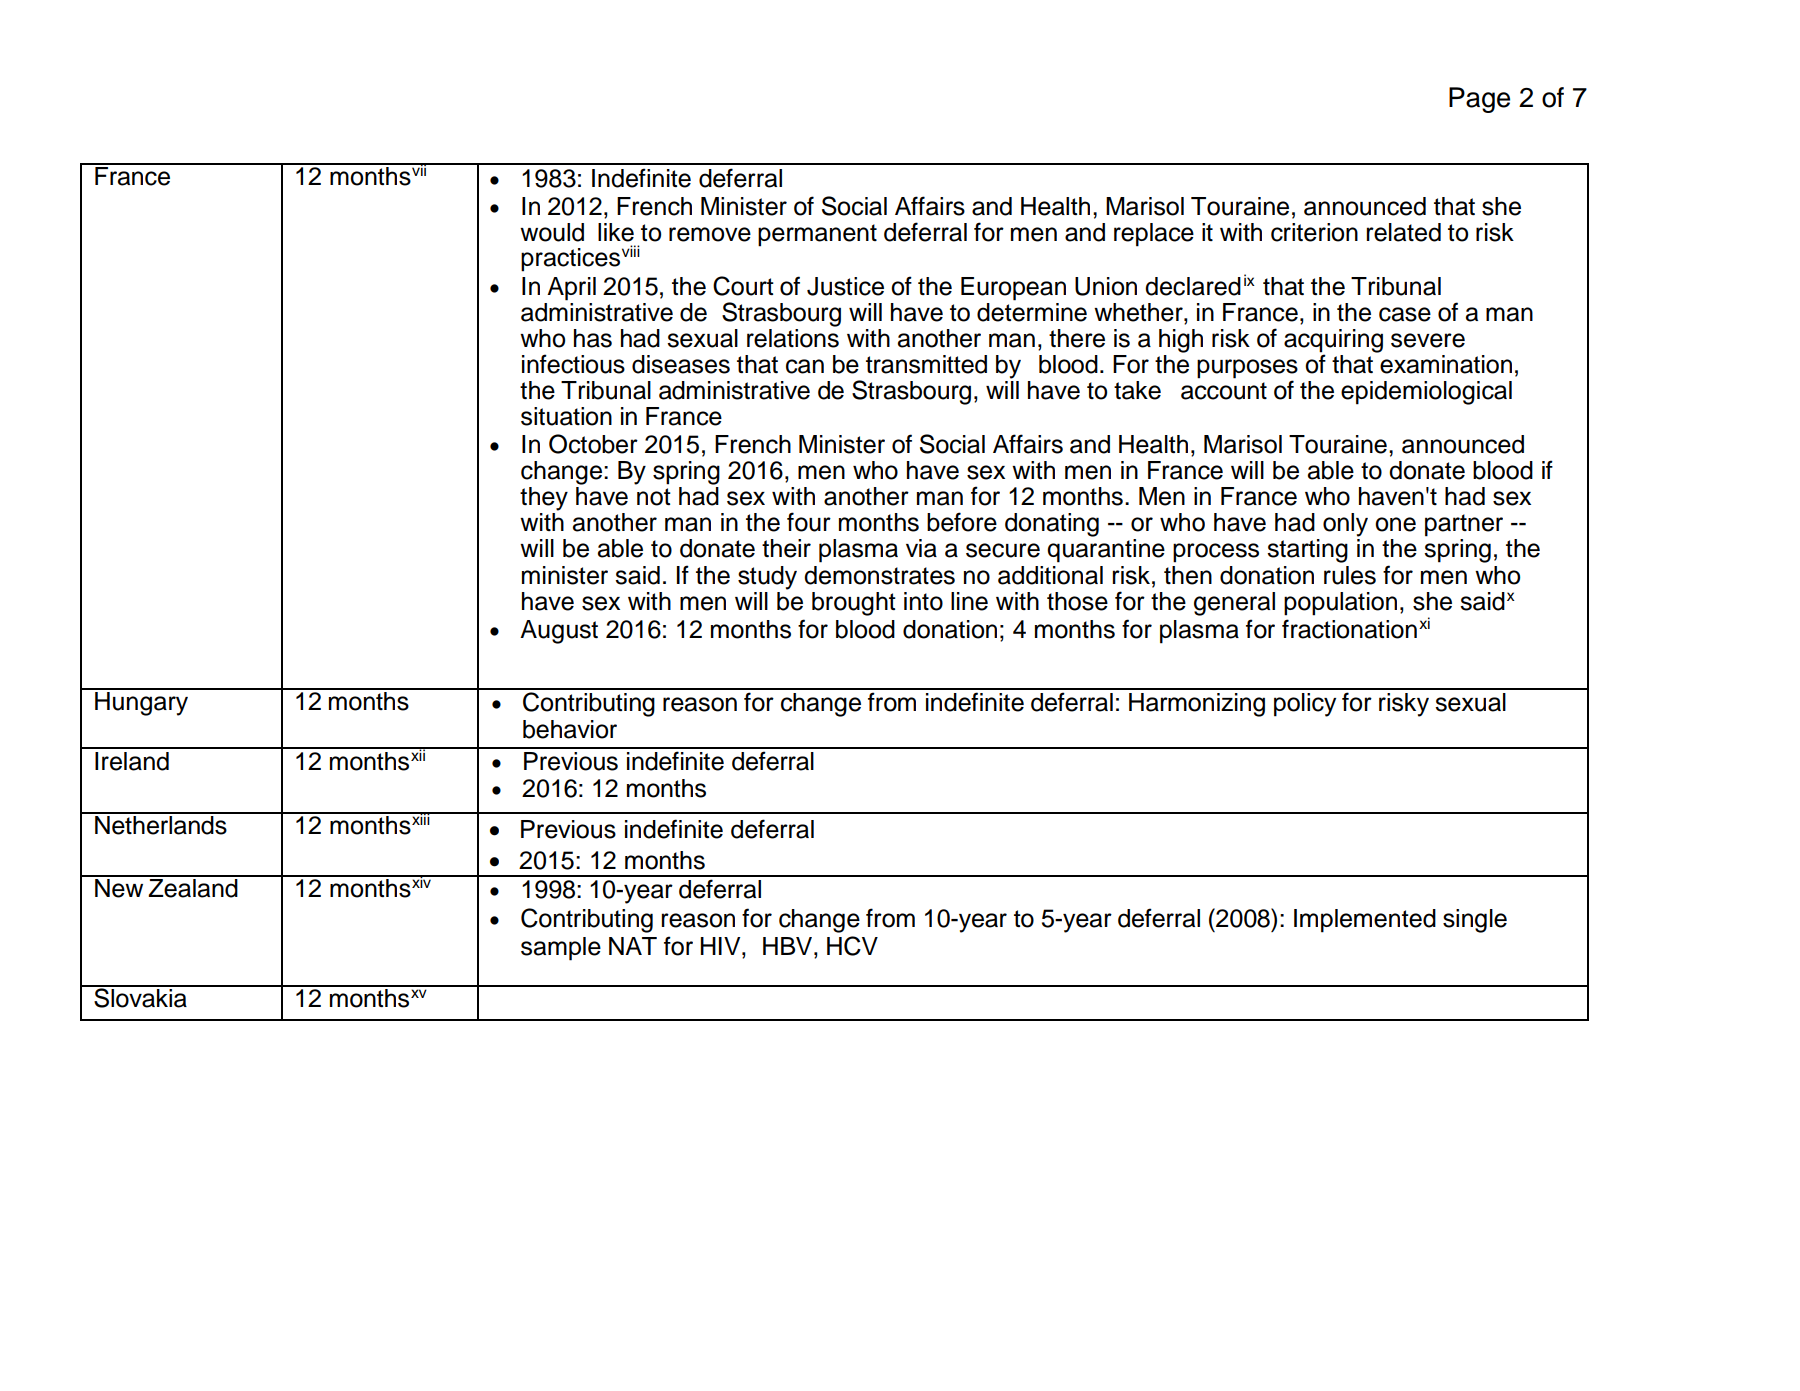  I want to click on behavior, so click(570, 729).
